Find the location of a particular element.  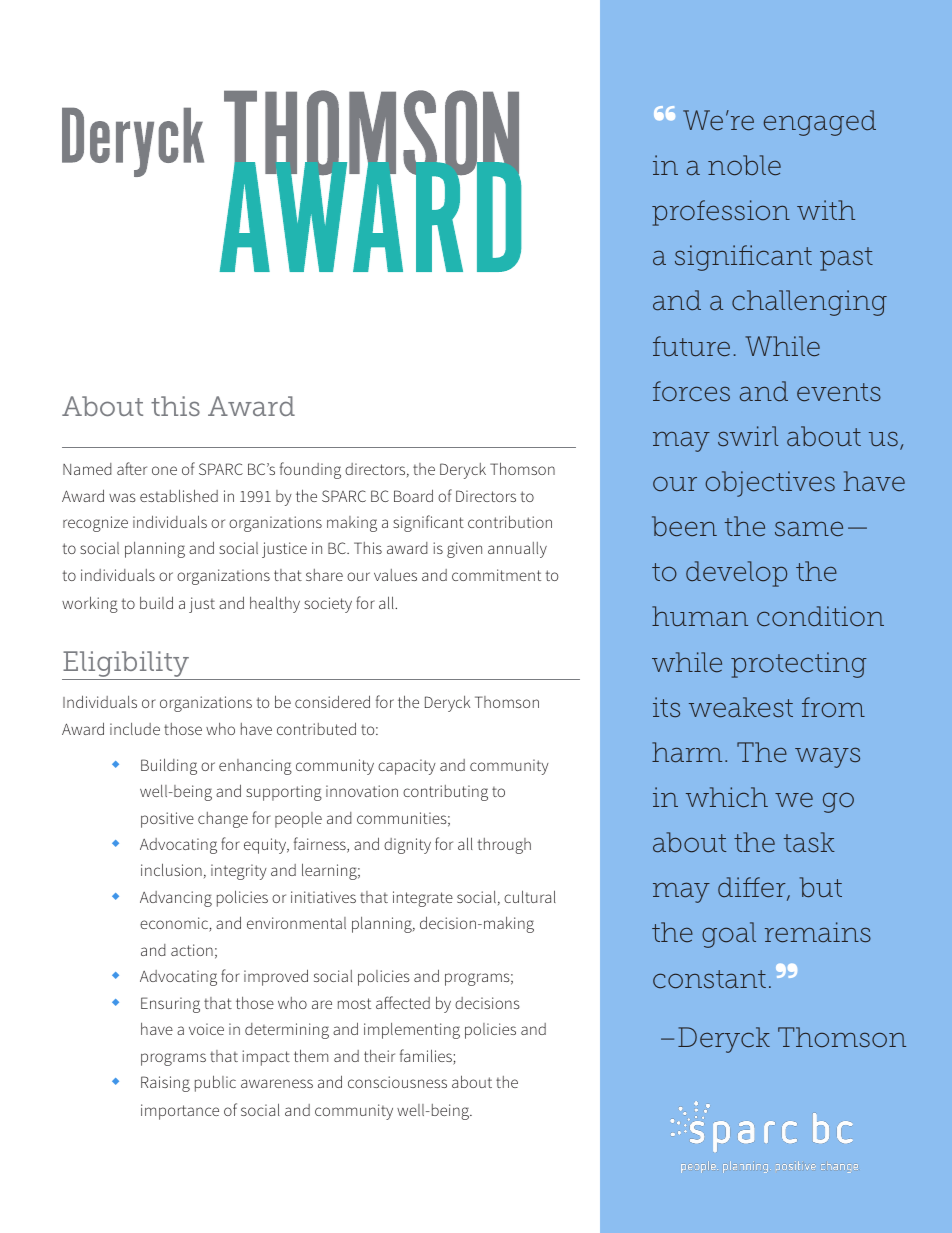

consciousness is located at coordinates (397, 1082).
